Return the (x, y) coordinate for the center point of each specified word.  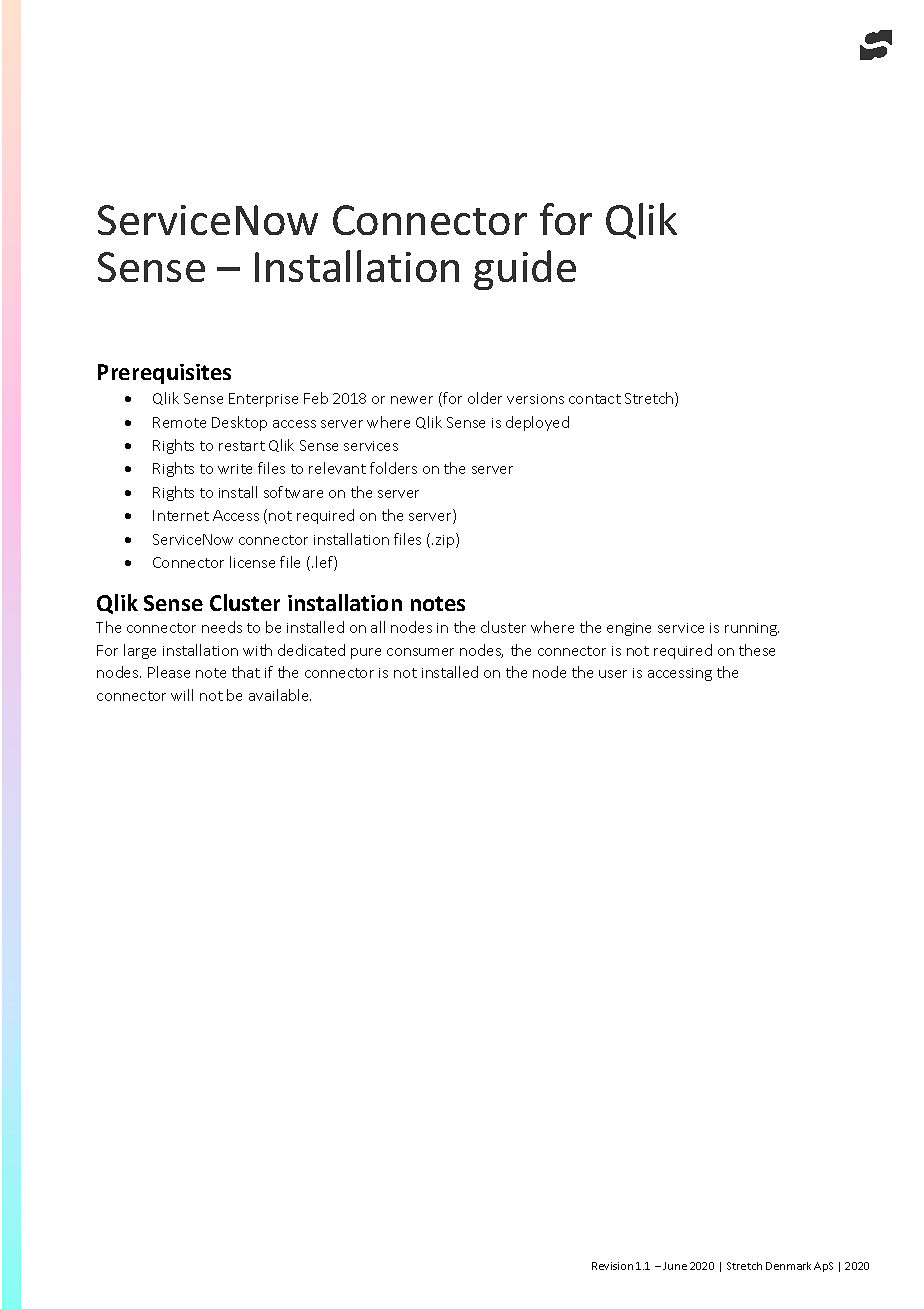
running (752, 629)
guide (525, 270)
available (280, 695)
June (675, 1266)
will (182, 695)
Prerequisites (164, 374)
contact (595, 399)
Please (169, 672)
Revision (612, 1266)
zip (446, 540)
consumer (420, 652)
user (613, 674)
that (246, 672)
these (757, 650)
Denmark (788, 1266)
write (235, 469)
